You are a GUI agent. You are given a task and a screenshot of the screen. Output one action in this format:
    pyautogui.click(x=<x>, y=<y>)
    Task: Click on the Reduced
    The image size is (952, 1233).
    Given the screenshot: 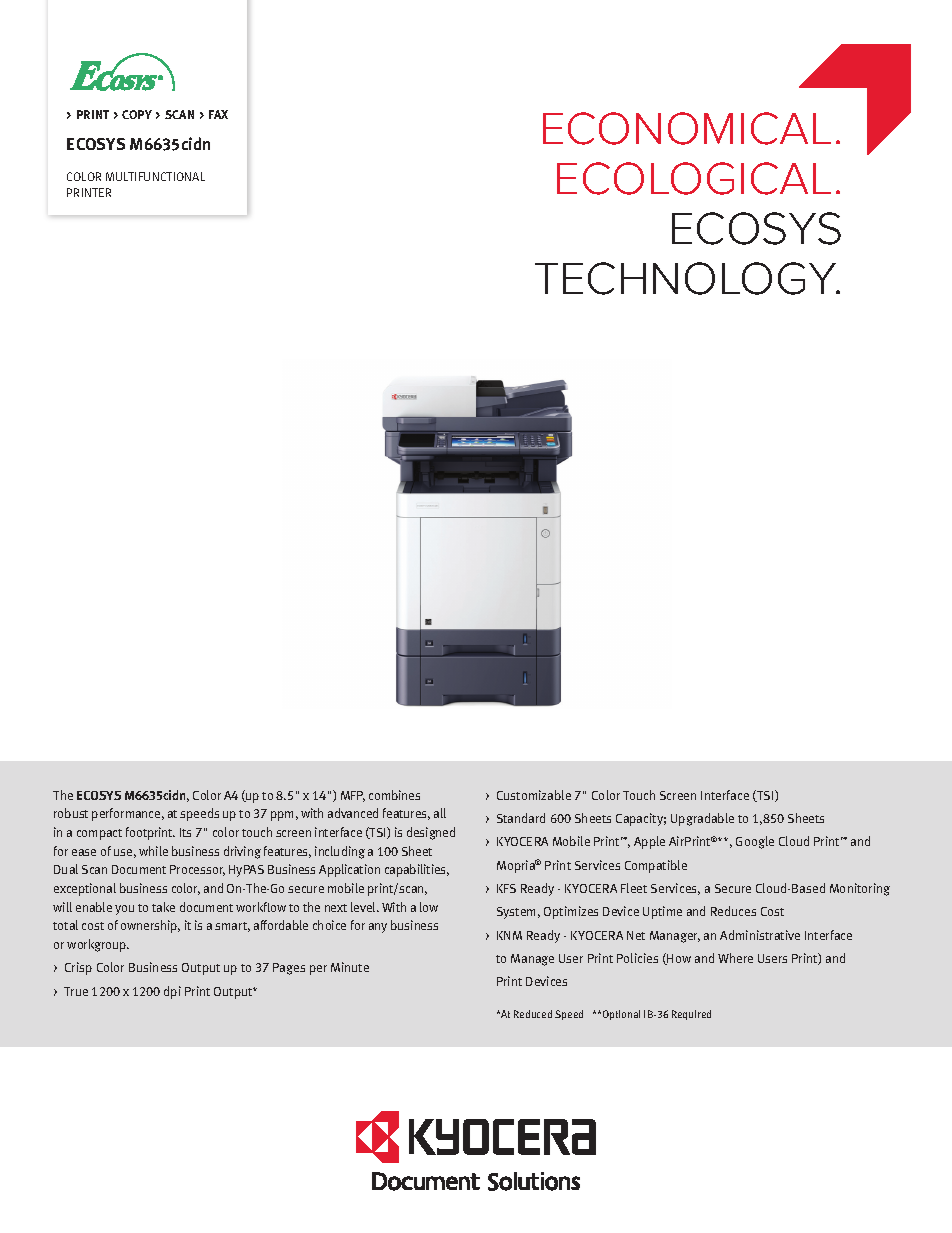 What is the action you would take?
    pyautogui.click(x=533, y=1014)
